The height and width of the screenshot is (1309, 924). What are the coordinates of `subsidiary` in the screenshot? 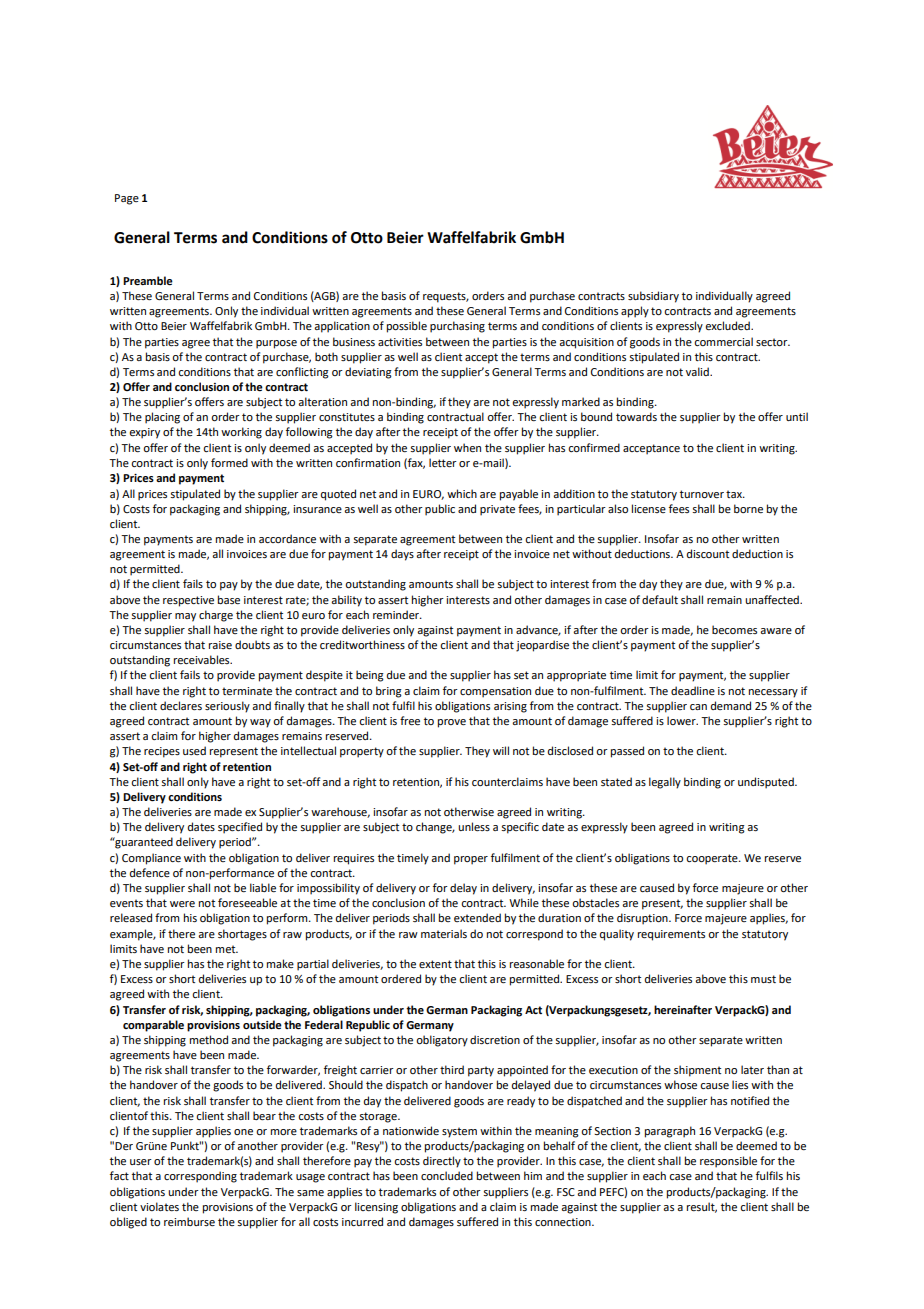 It's located at (653, 297).
